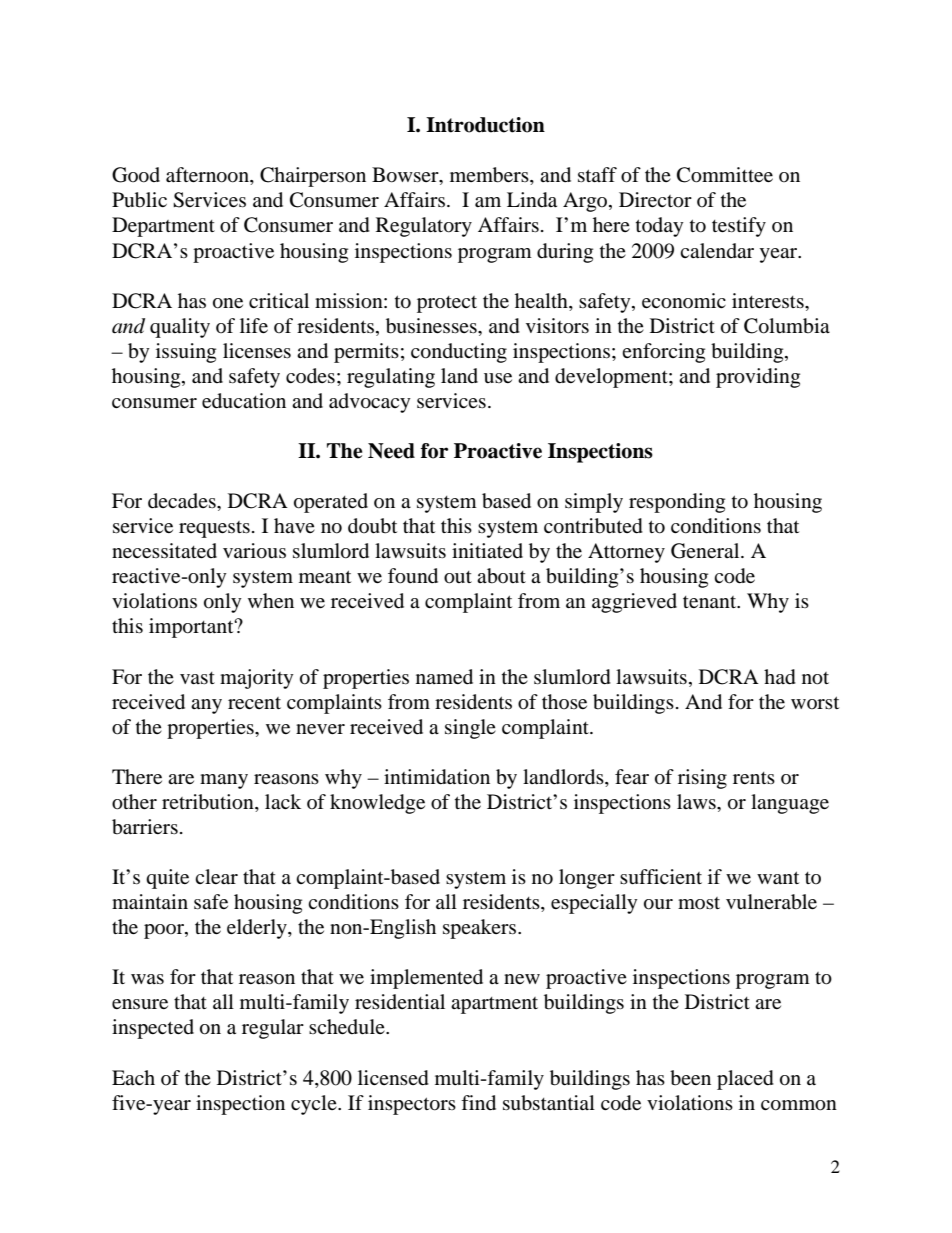 This screenshot has height=1233, width=952. Describe the element at coordinates (501, 576) in the screenshot. I see `about` at that location.
